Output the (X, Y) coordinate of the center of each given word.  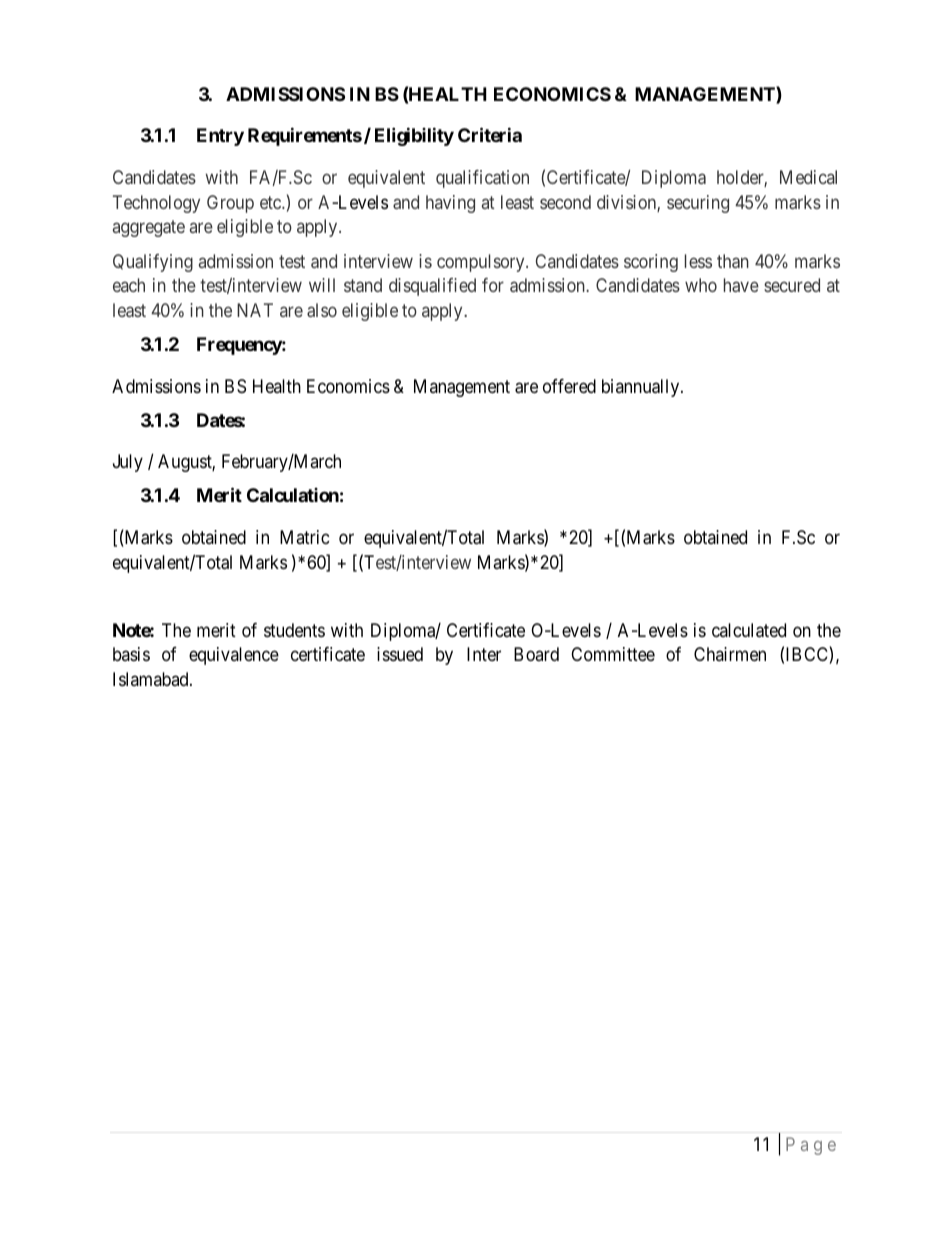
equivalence (234, 656)
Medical (808, 177)
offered (569, 386)
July (128, 463)
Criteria (490, 135)
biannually (642, 388)
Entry (220, 137)
